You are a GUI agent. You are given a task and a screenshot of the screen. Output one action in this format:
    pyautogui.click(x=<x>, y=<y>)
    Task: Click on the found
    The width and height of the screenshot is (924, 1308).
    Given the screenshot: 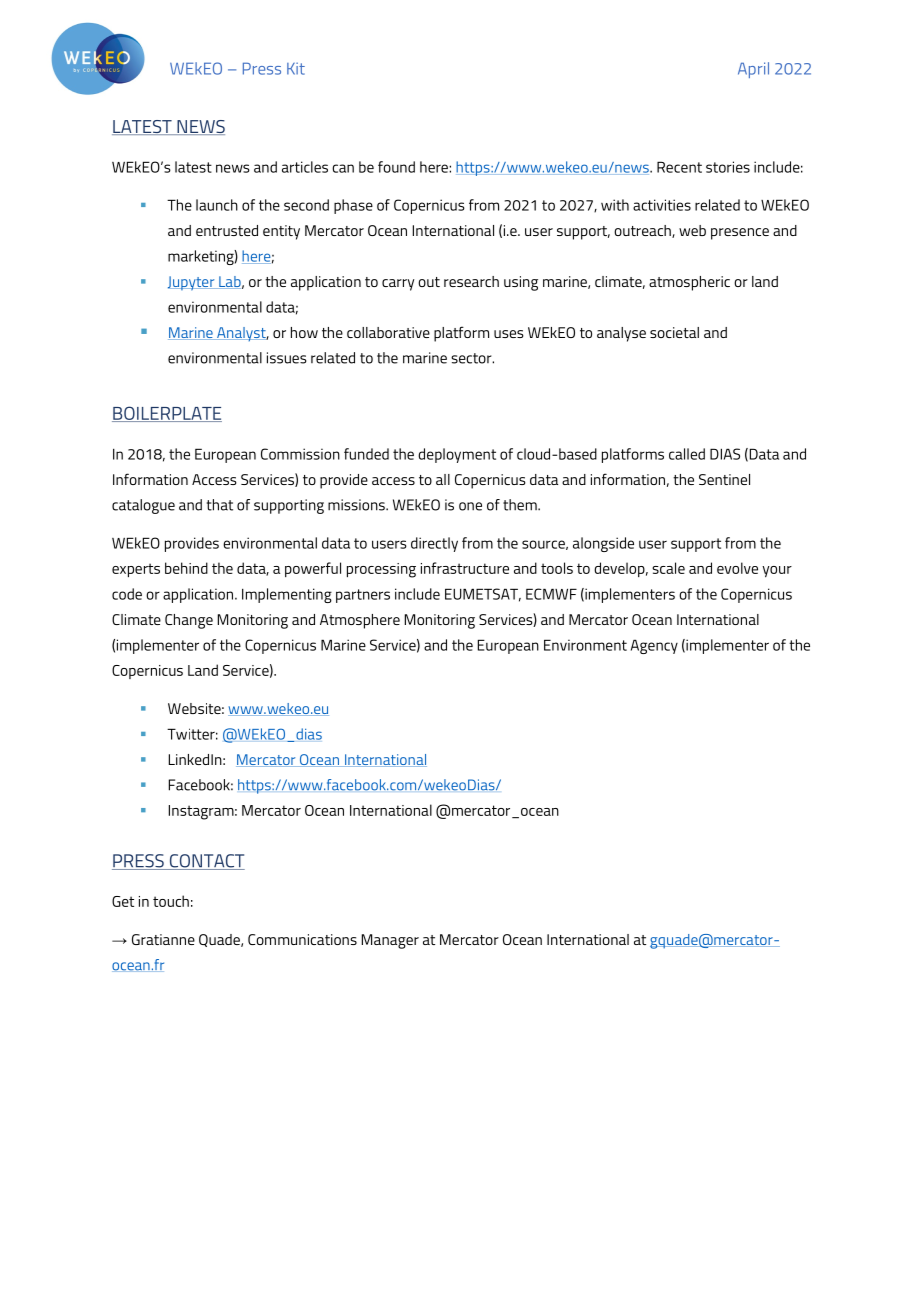 What is the action you would take?
    pyautogui.click(x=396, y=167)
